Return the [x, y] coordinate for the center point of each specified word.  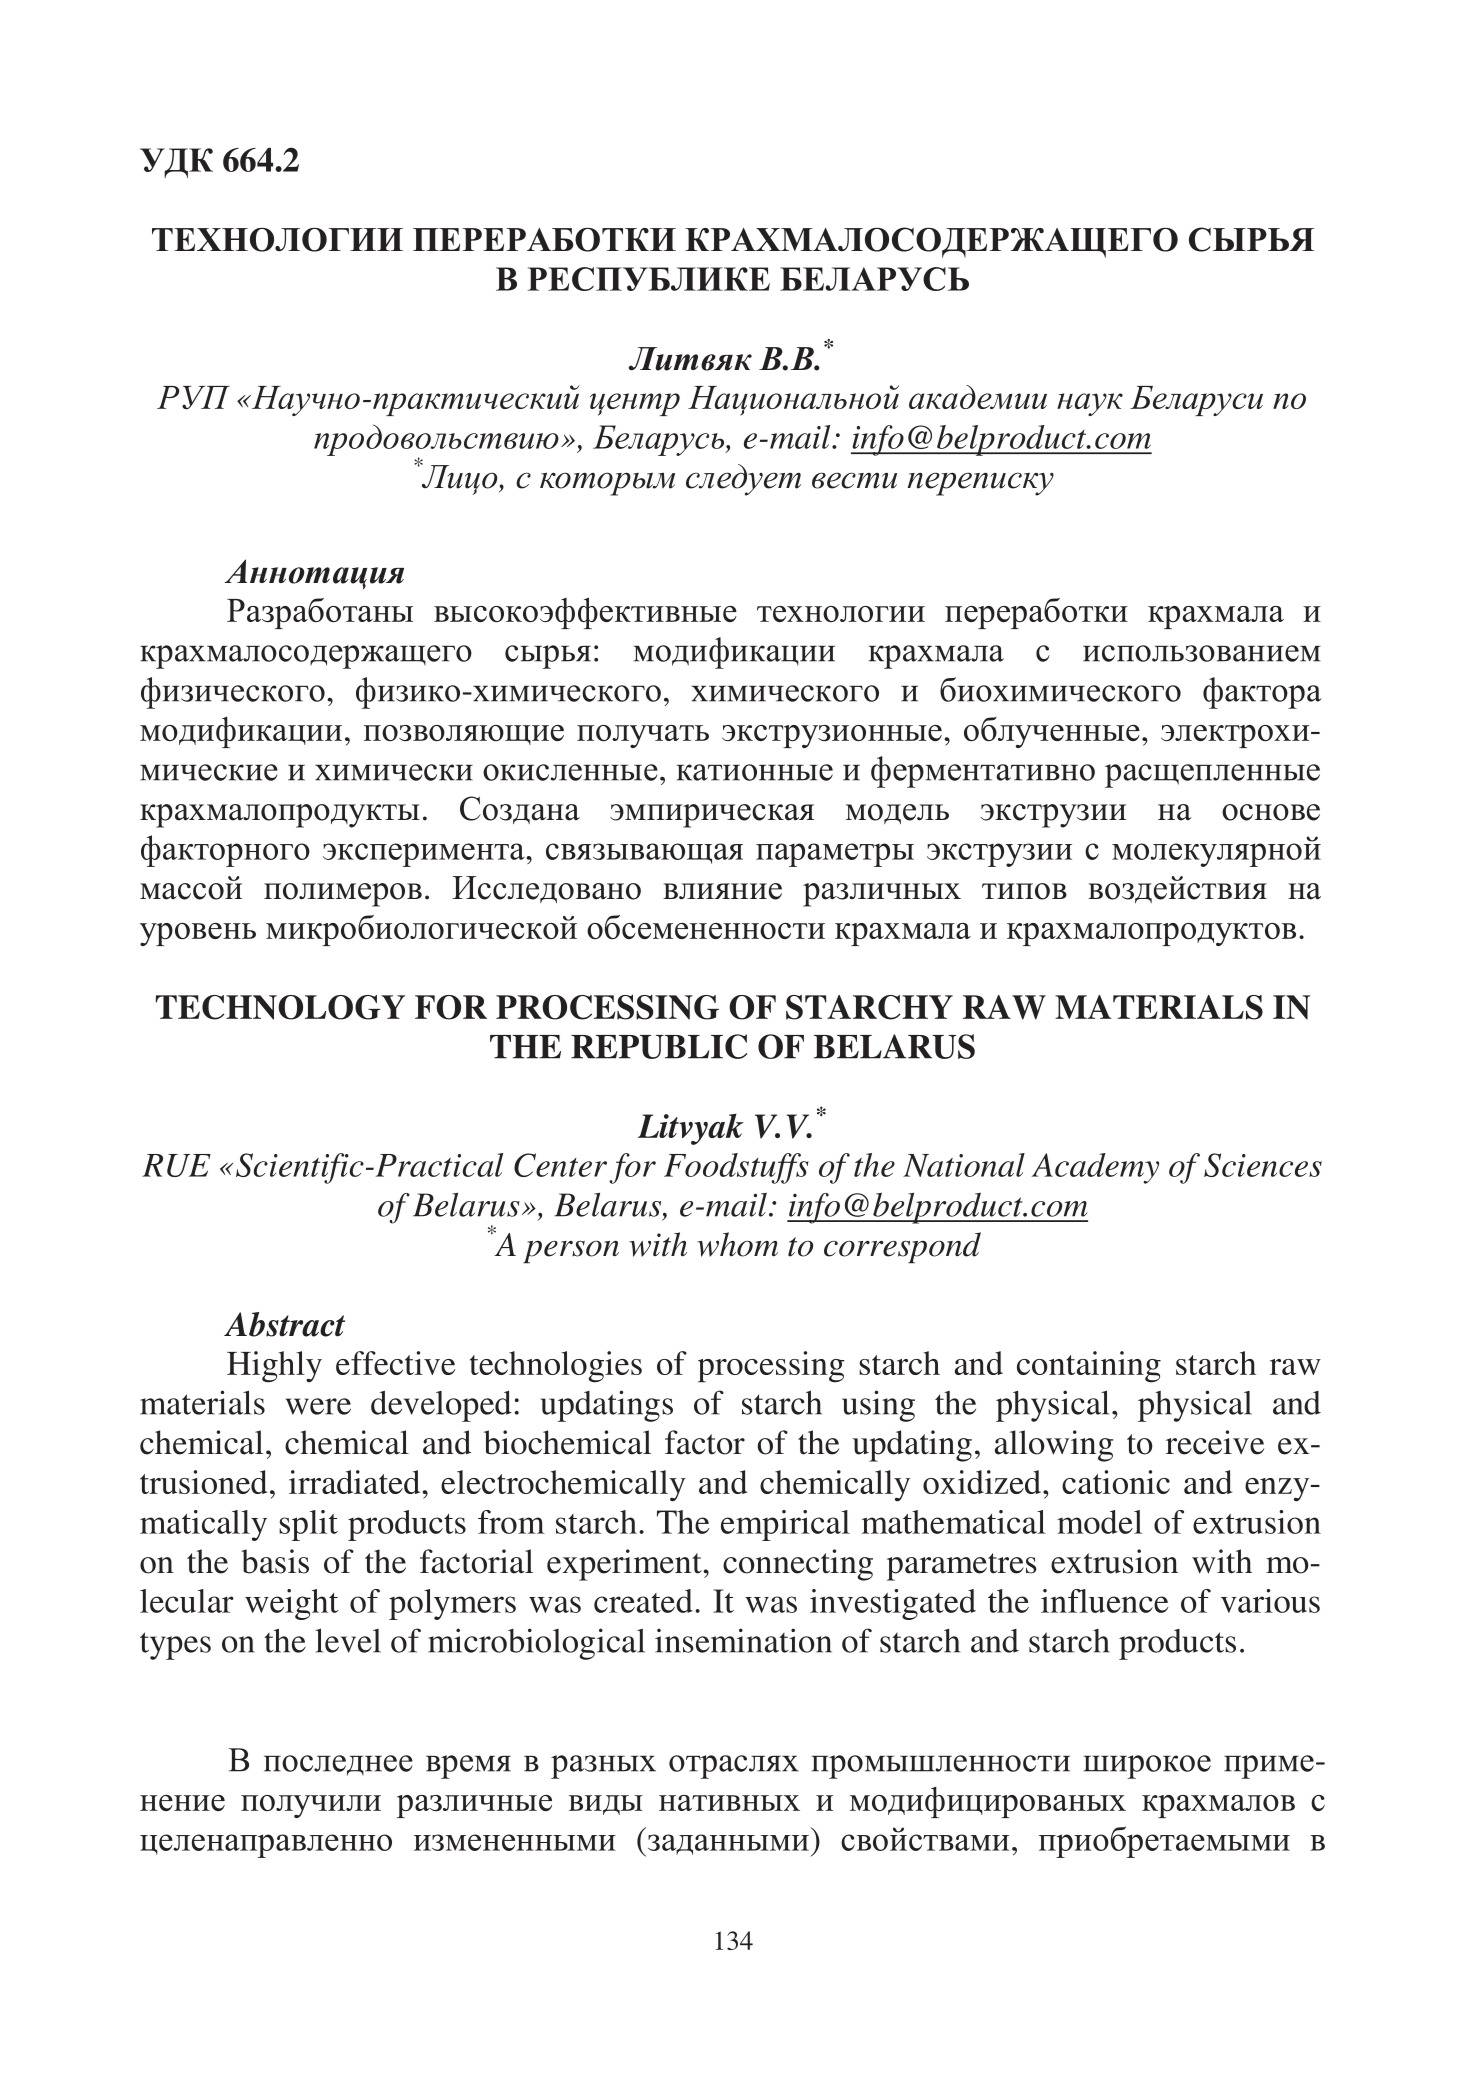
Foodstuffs [736, 1168]
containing [1089, 1367]
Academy [1095, 1168]
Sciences [1263, 1165]
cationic [1116, 1482]
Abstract [284, 1324]
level [348, 1640]
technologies [556, 1367]
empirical [785, 1525]
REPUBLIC [659, 1046]
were [318, 1406]
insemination [743, 1640]
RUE [176, 1165]
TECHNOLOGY [280, 1007]
